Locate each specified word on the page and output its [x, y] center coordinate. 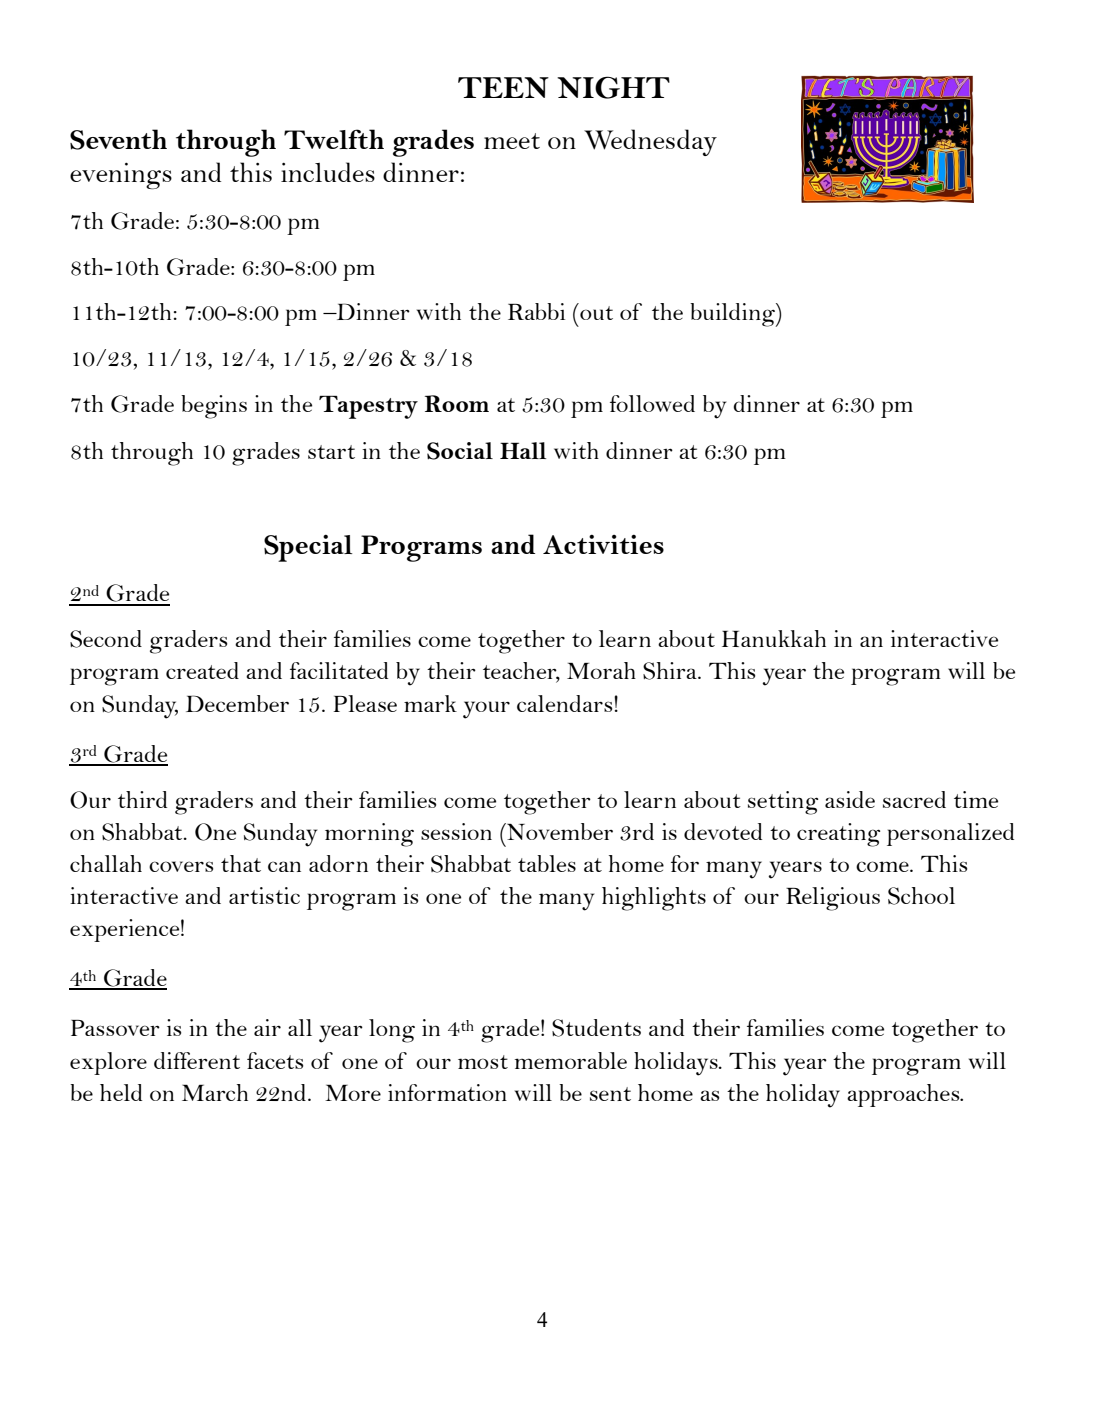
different [197, 1060]
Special [308, 548]
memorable [571, 1060]
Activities [603, 544]
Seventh [118, 139]
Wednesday [650, 142]
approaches [904, 1095]
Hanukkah [774, 638]
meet [512, 141]
